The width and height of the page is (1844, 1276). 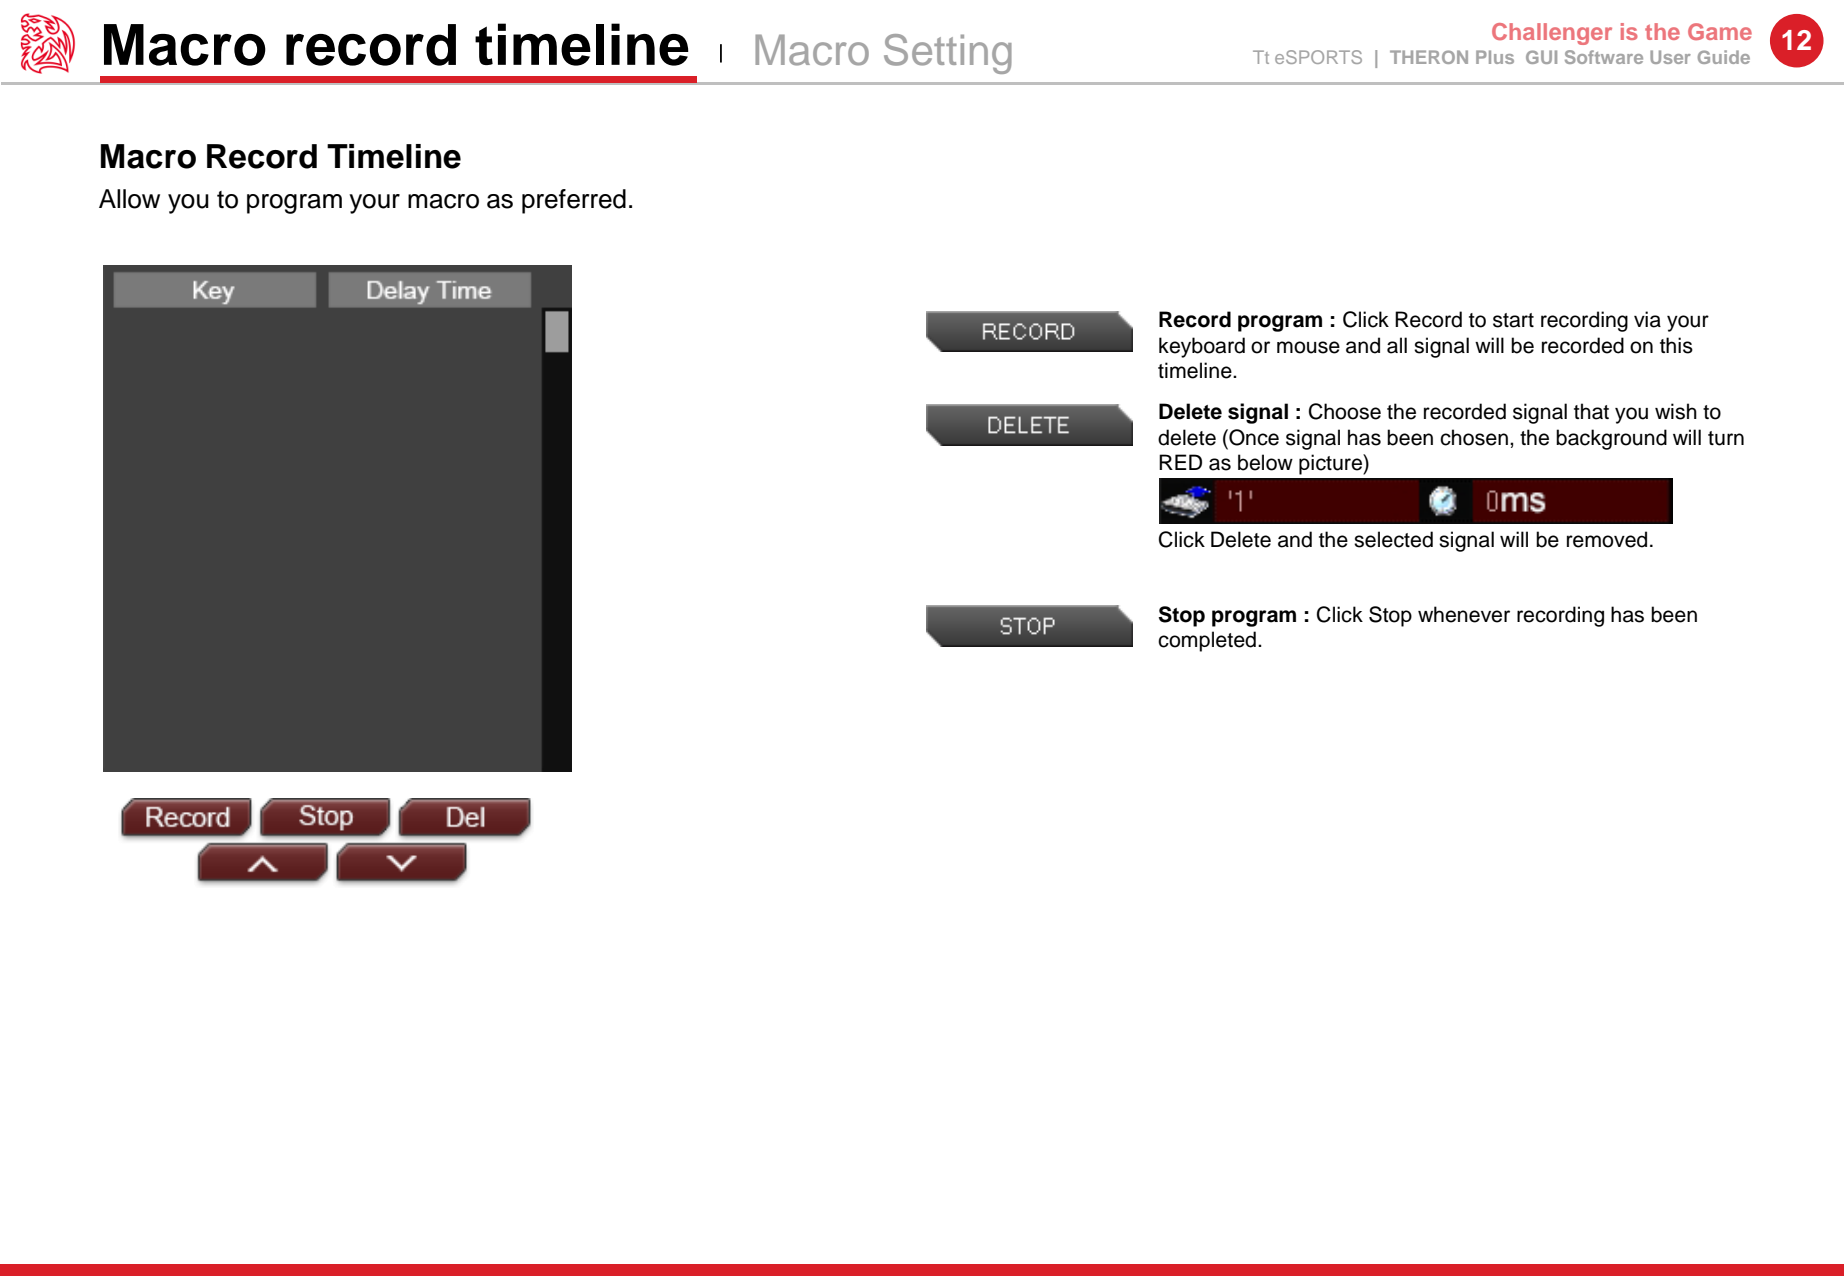 I want to click on below, so click(x=1265, y=462).
